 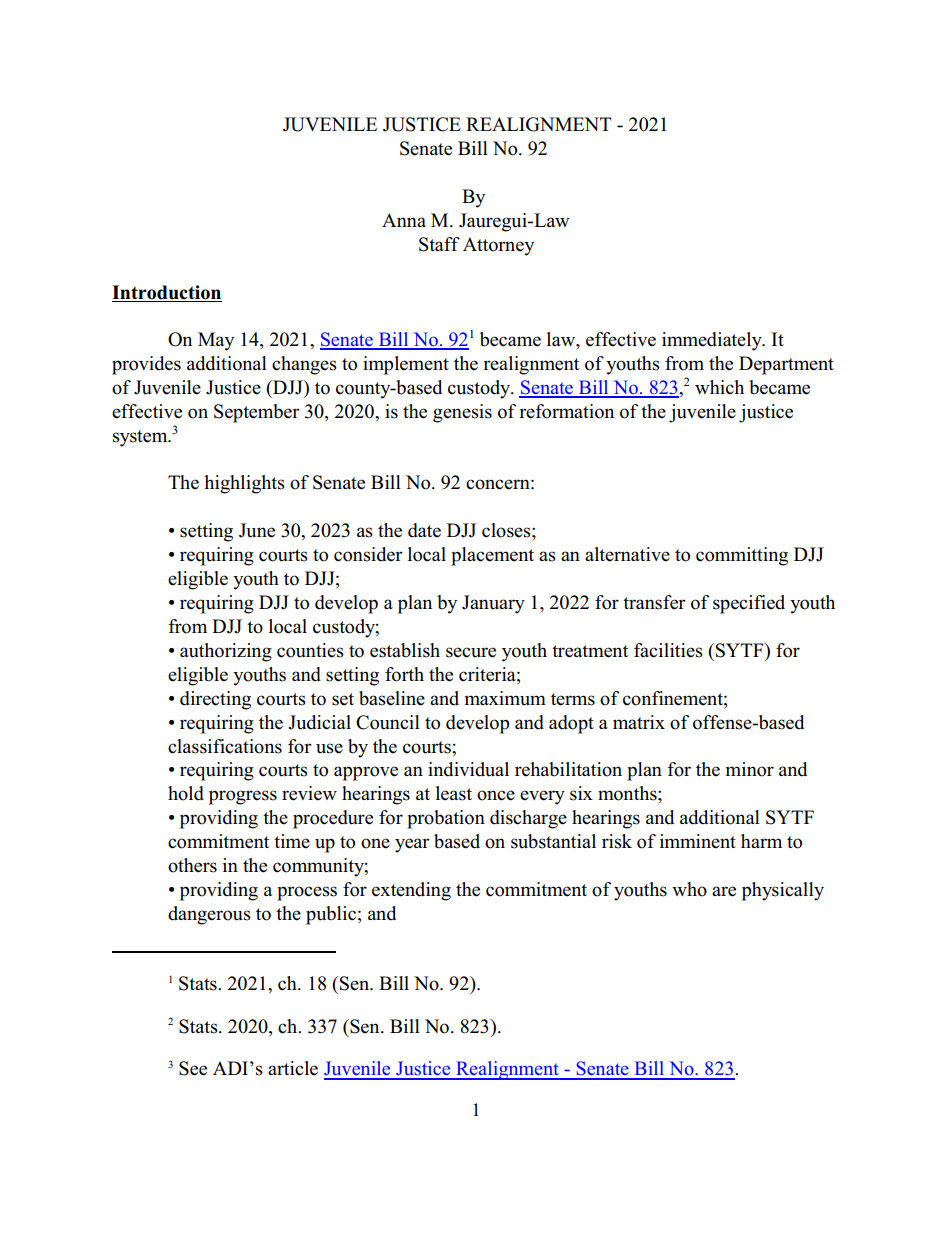 I want to click on See, so click(x=193, y=1068).
